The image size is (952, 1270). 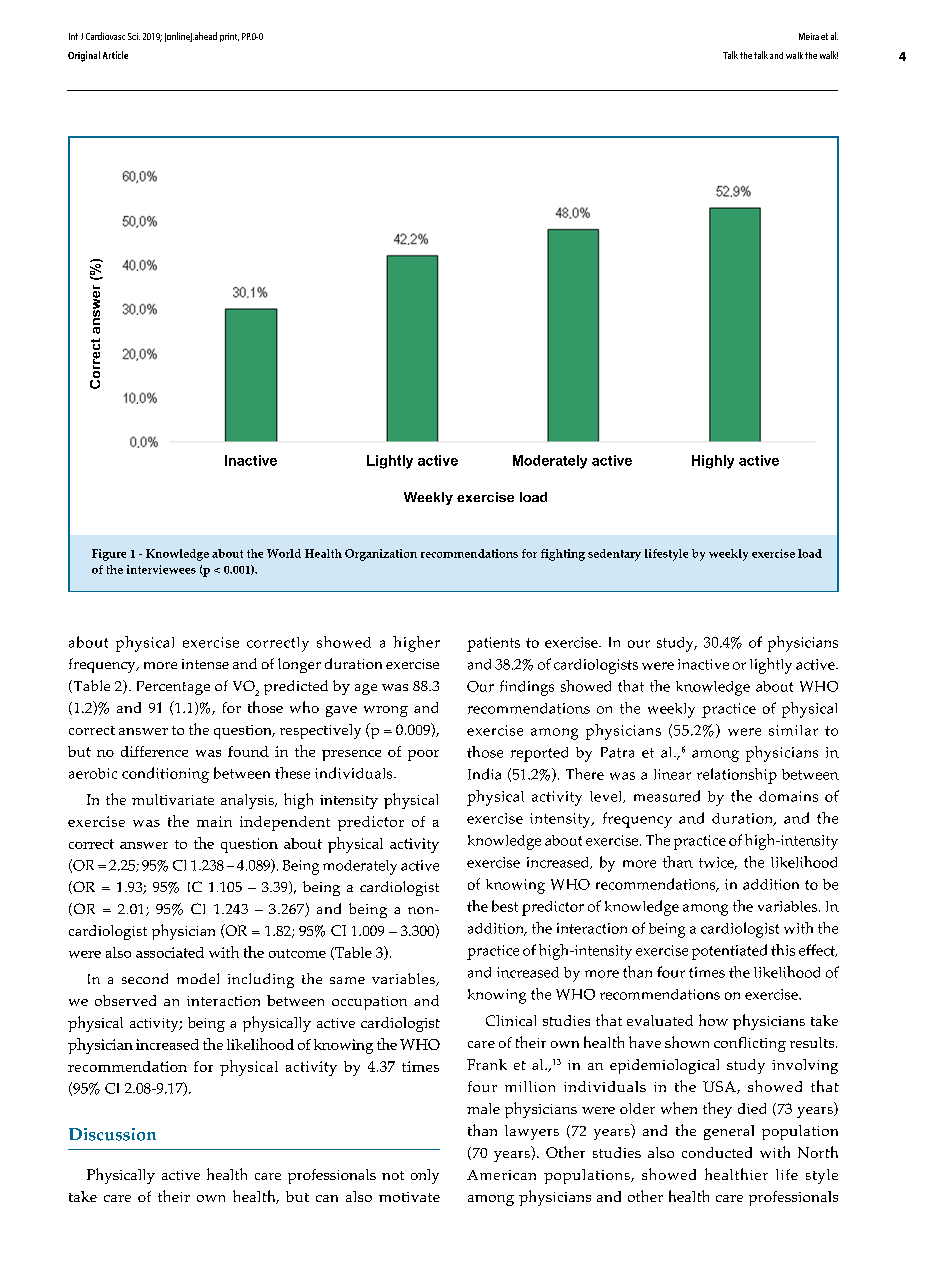 I want to click on Sci, so click(x=134, y=36).
